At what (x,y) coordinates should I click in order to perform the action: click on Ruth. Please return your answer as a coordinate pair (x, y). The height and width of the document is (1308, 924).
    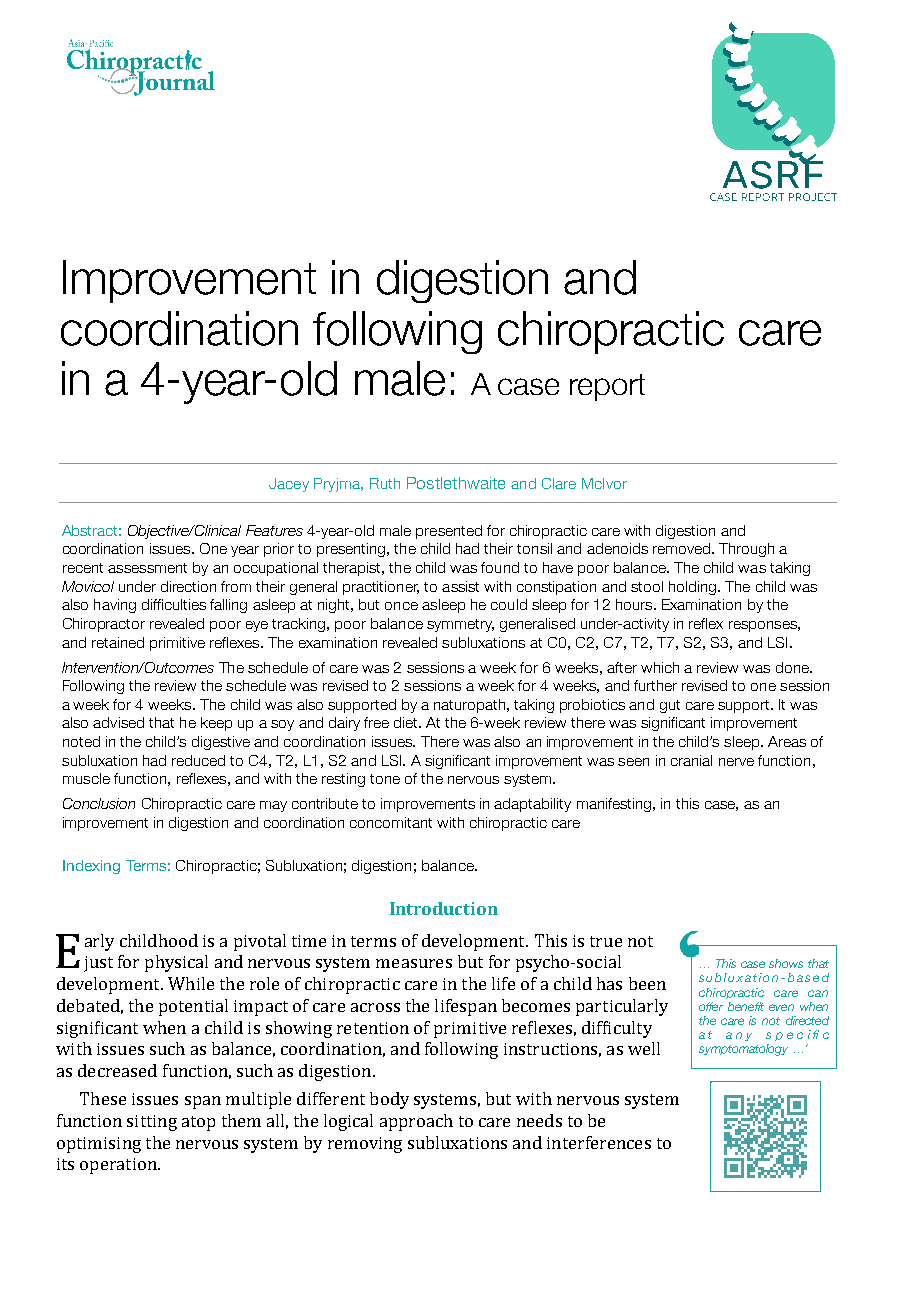
    Looking at the image, I should click on (385, 483).
